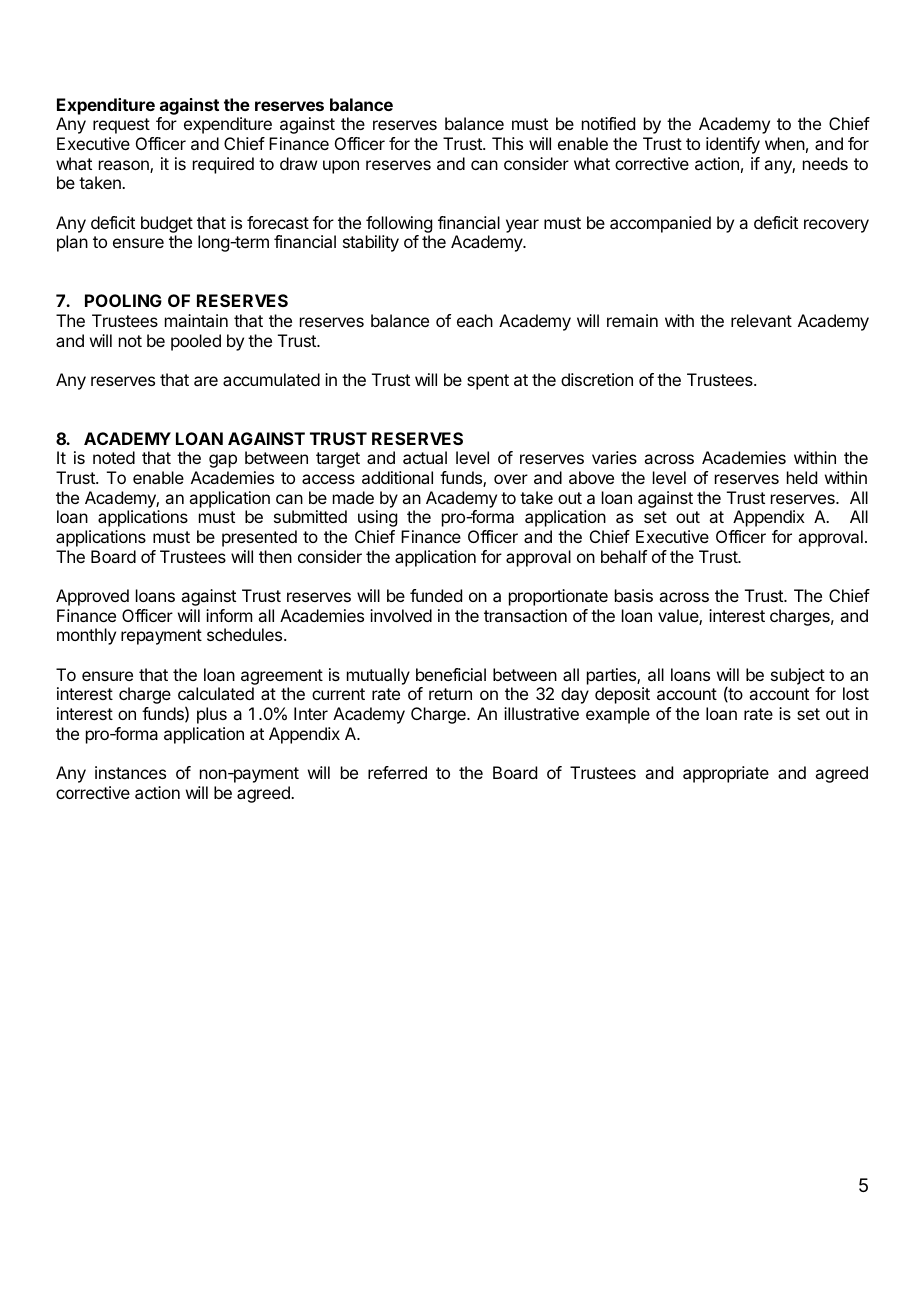  What do you see at coordinates (802, 477) in the document?
I see `held` at bounding box center [802, 477].
